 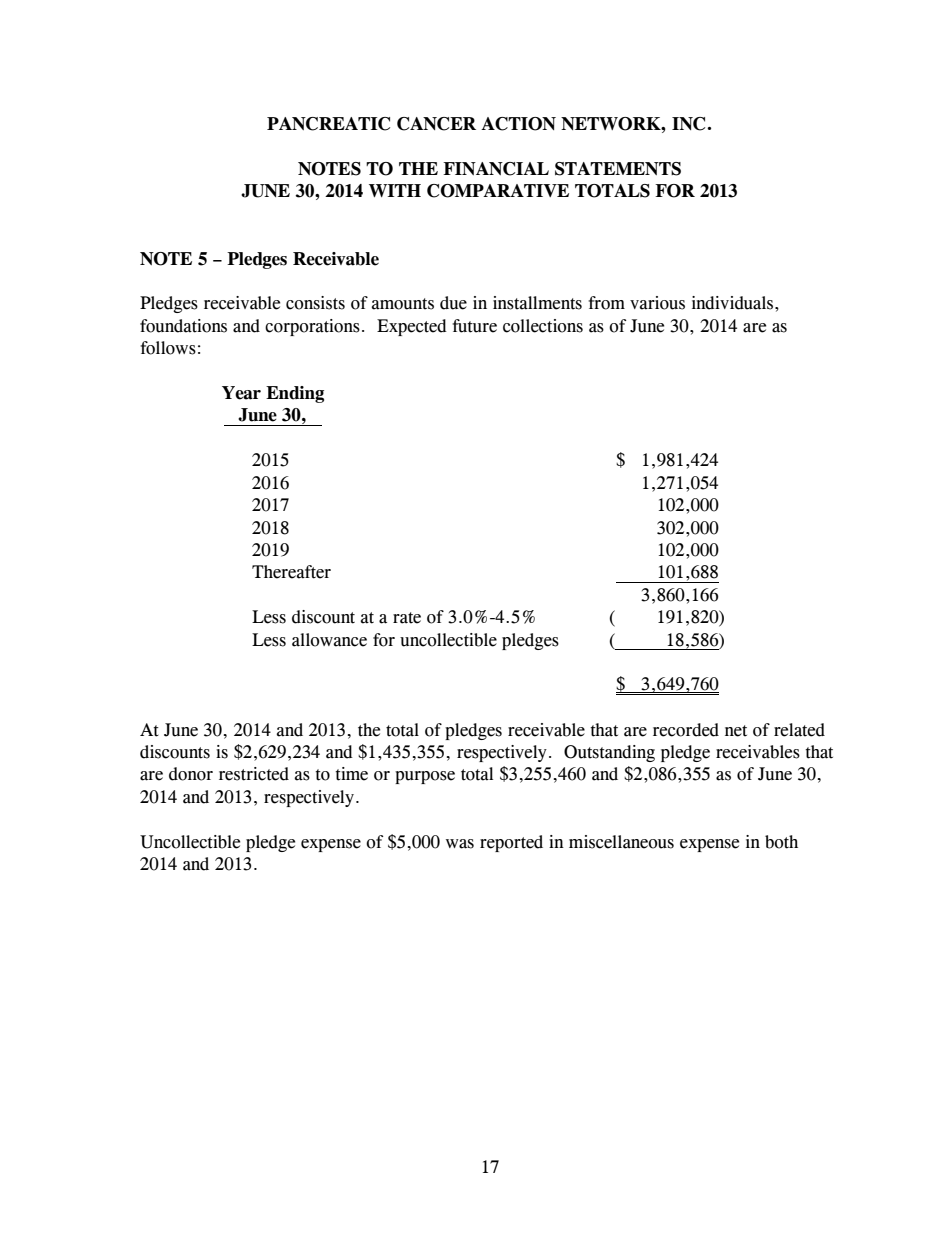 What do you see at coordinates (328, 124) in the screenshot?
I see `PANCREATIC` at bounding box center [328, 124].
